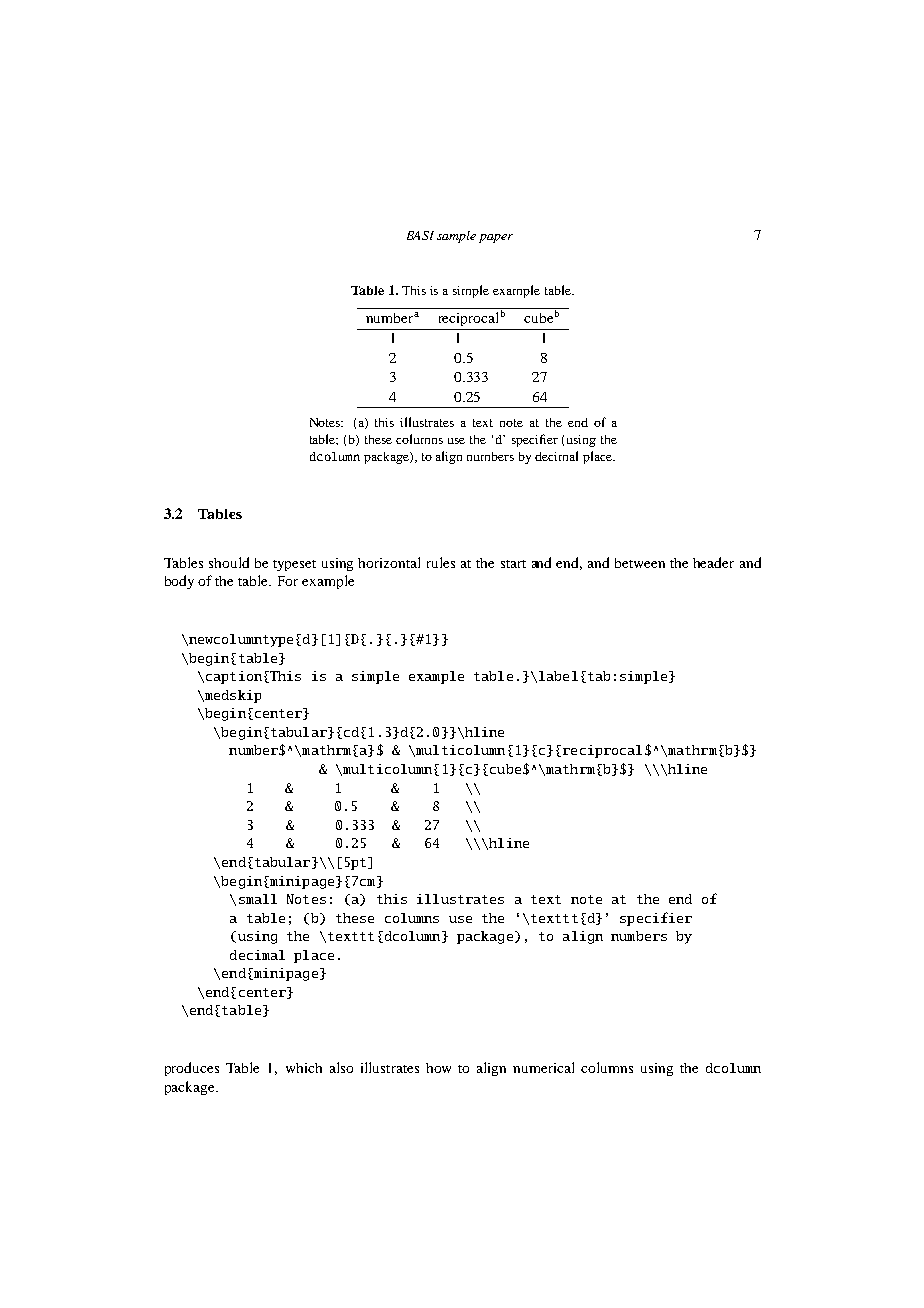 The height and width of the document is (1308, 924). I want to click on paper, so click(496, 238).
